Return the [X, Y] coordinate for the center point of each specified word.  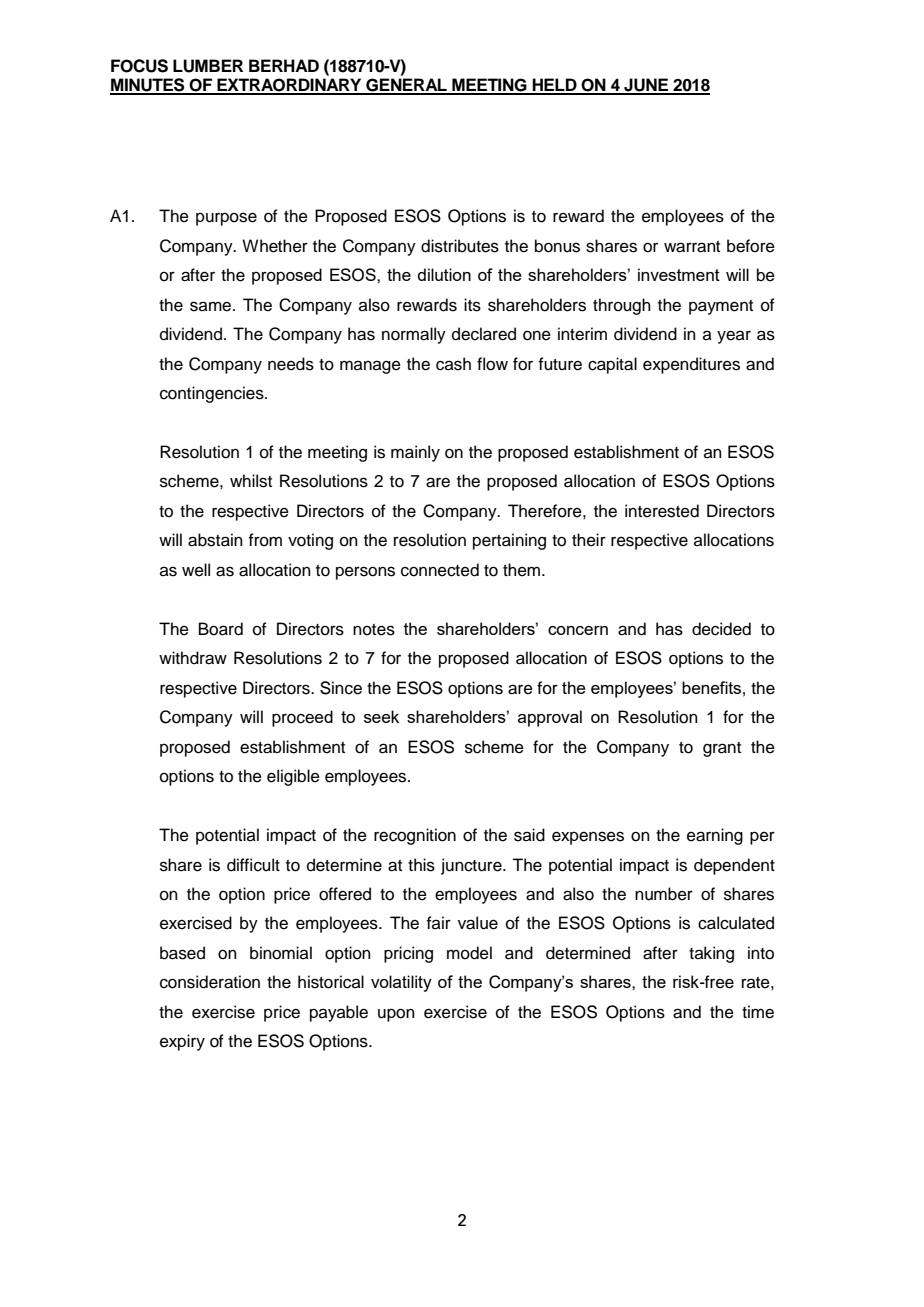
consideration [210, 982]
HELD [554, 86]
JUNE [646, 86]
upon [396, 1015]
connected [440, 570]
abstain [215, 540]
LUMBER [208, 66]
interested [662, 511]
